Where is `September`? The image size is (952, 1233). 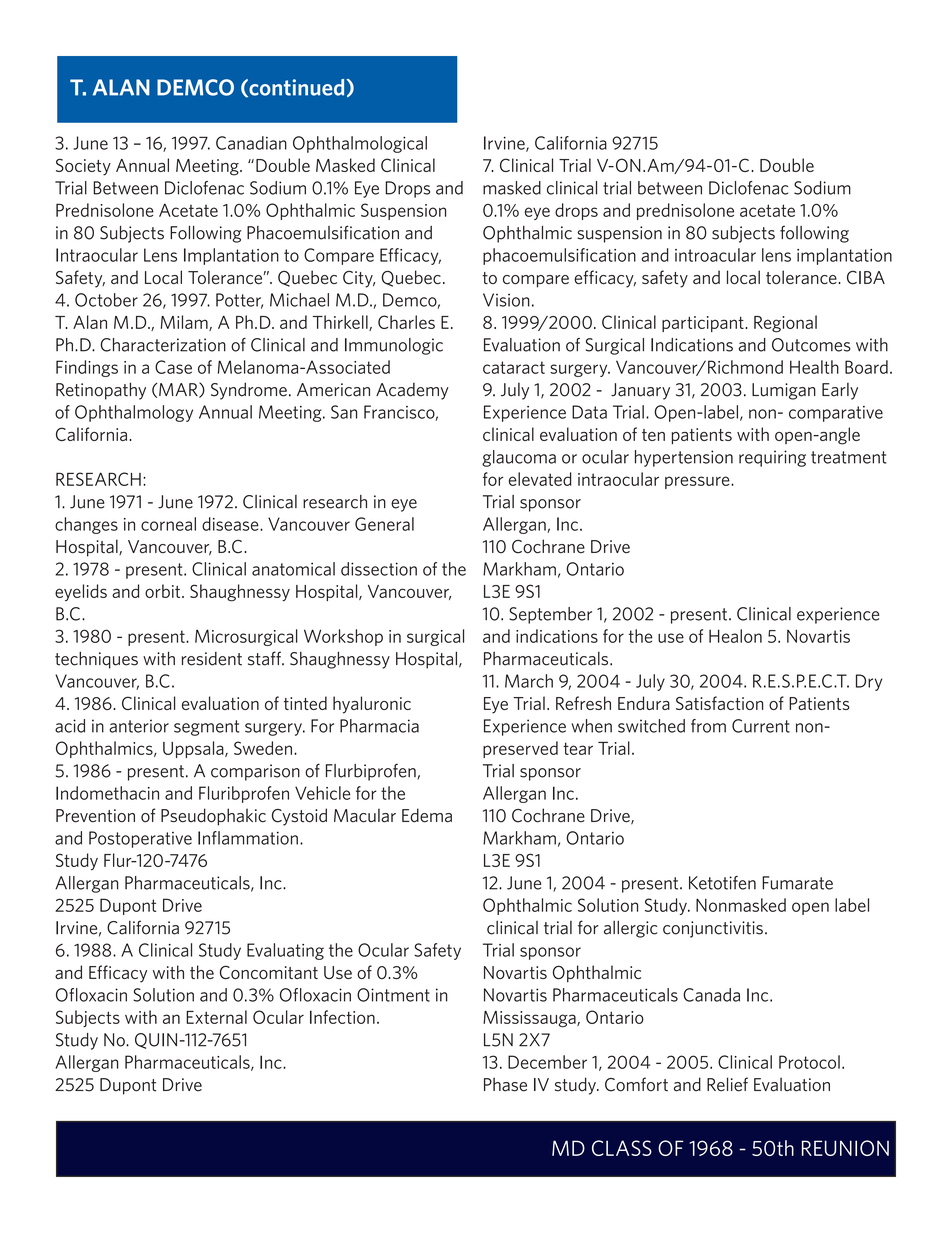 September is located at coordinates (550, 615).
